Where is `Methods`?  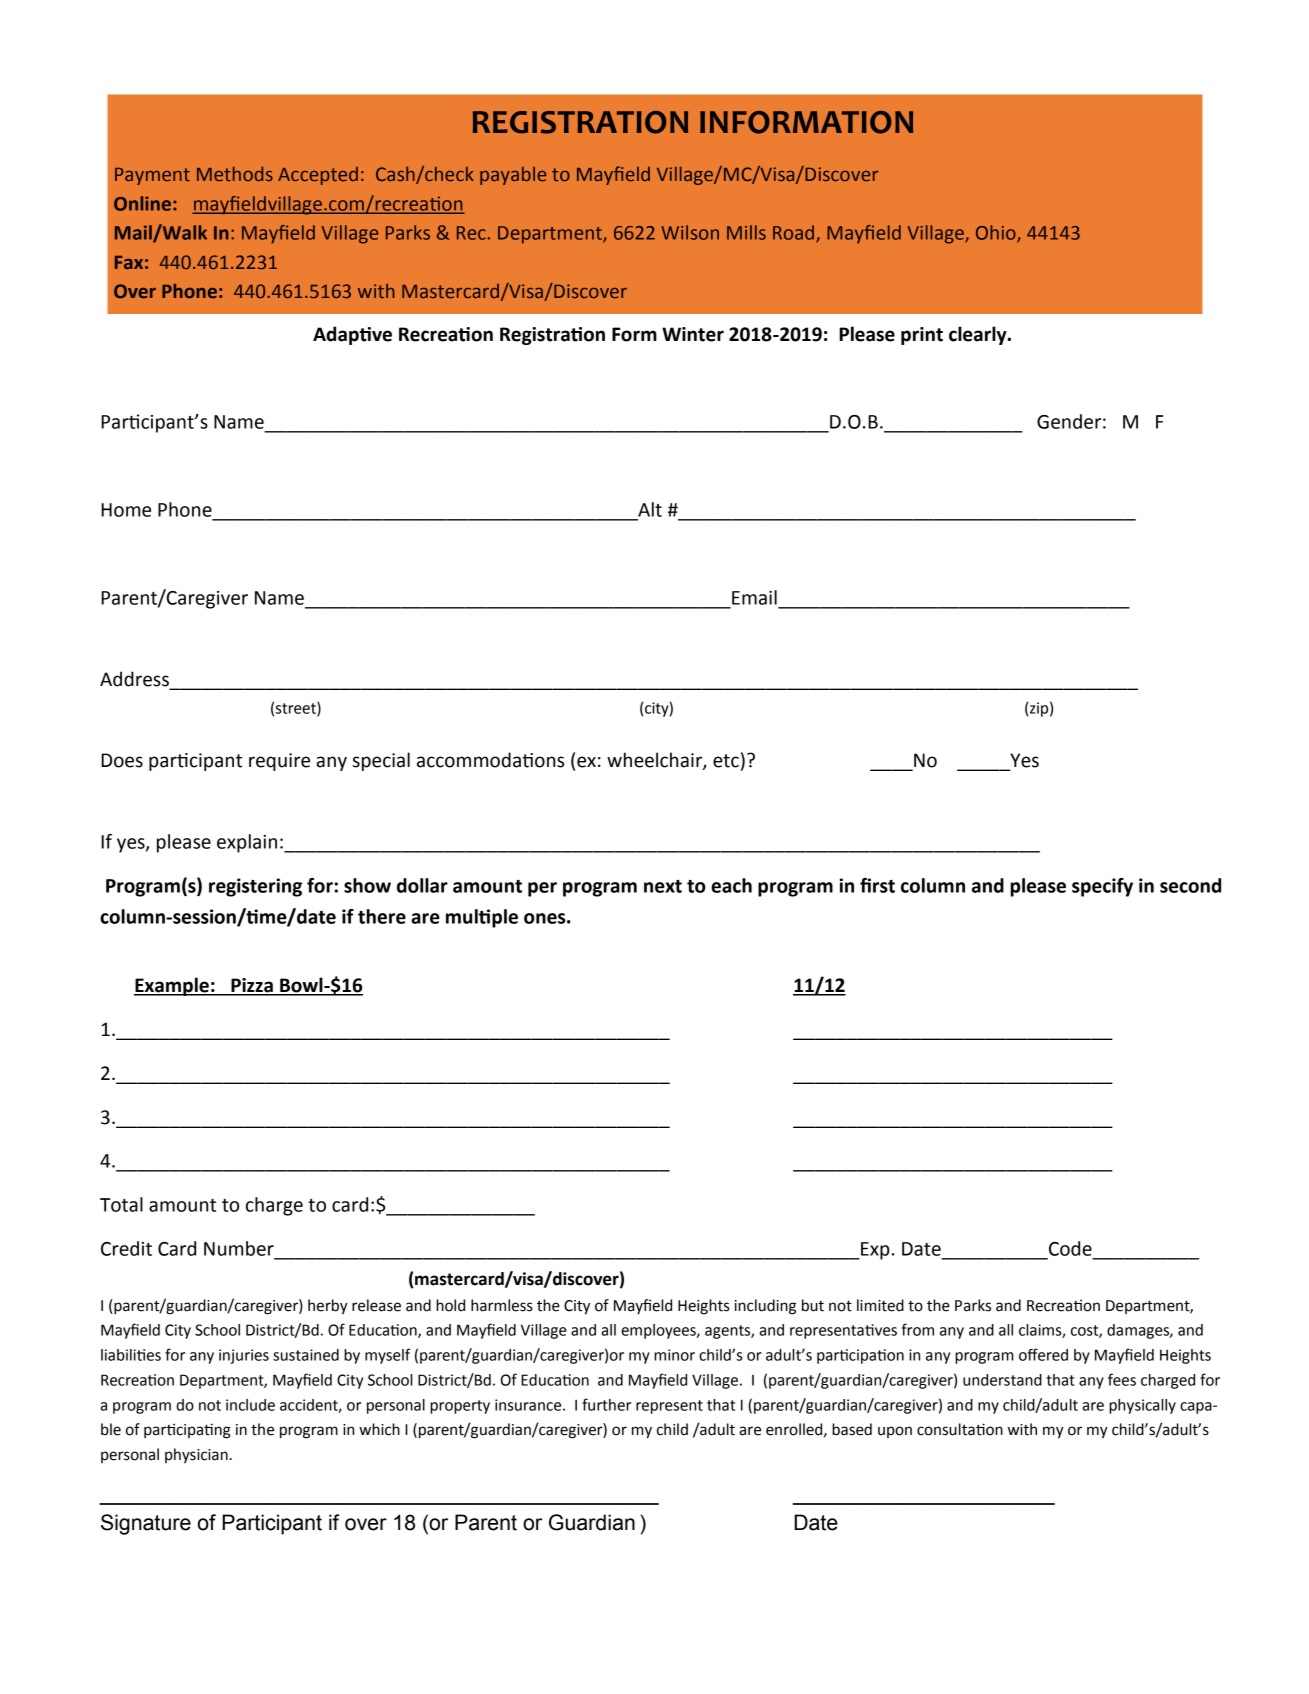
Methods is located at coordinates (235, 174).
